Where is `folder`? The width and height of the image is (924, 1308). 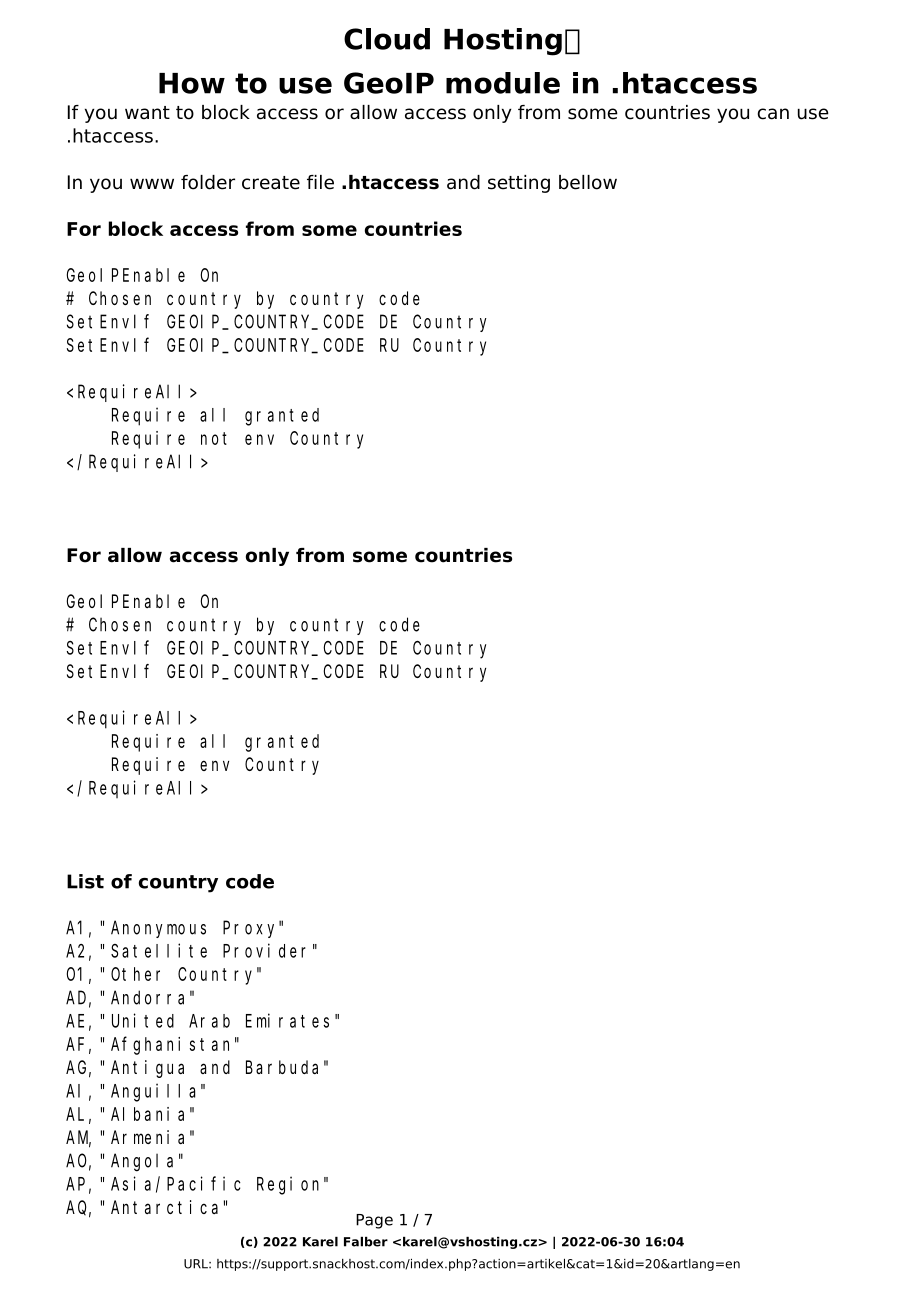 folder is located at coordinates (208, 182).
